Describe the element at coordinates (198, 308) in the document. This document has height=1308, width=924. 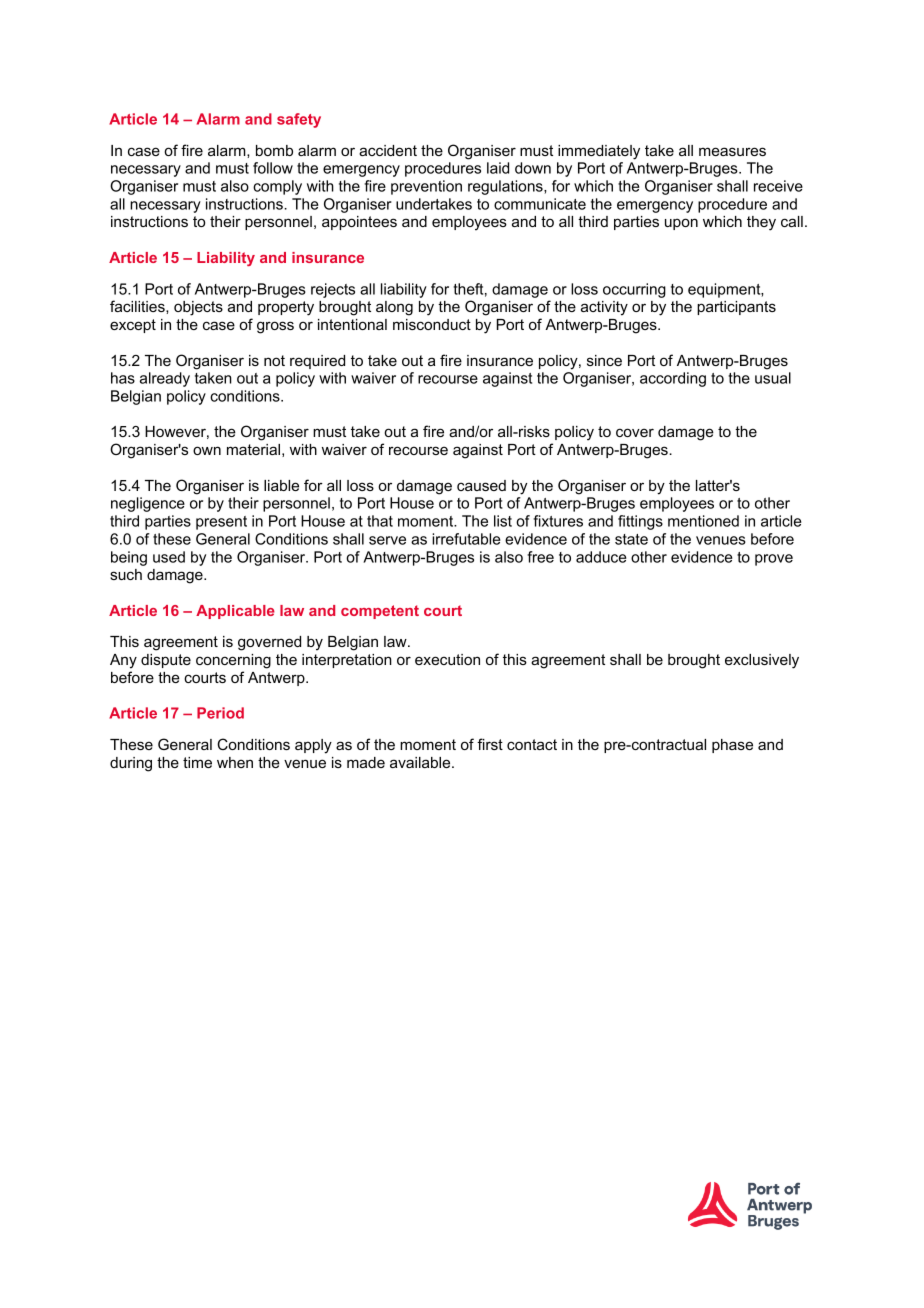
I see `objects` at that location.
